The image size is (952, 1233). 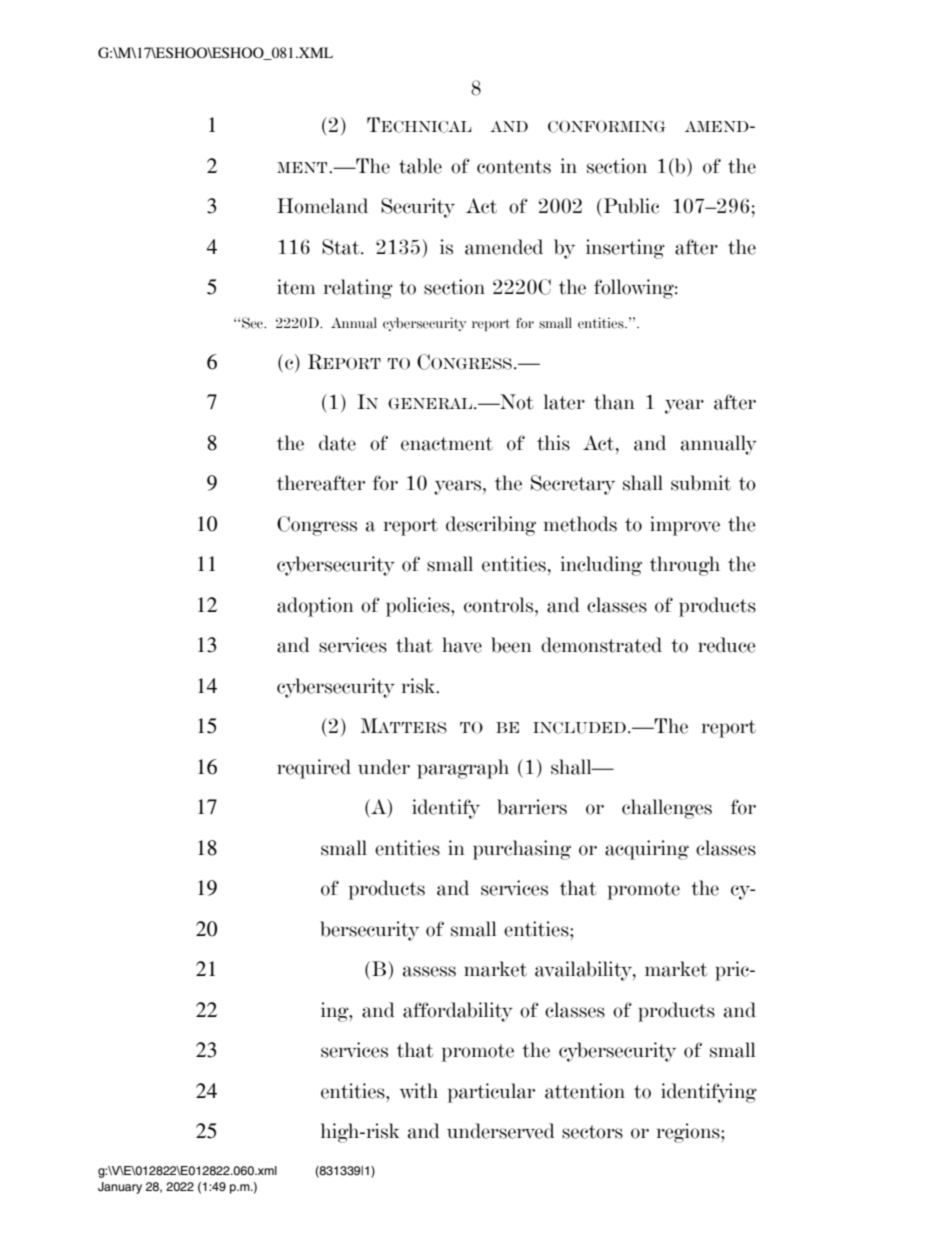 I want to click on demonstrated, so click(x=601, y=645).
